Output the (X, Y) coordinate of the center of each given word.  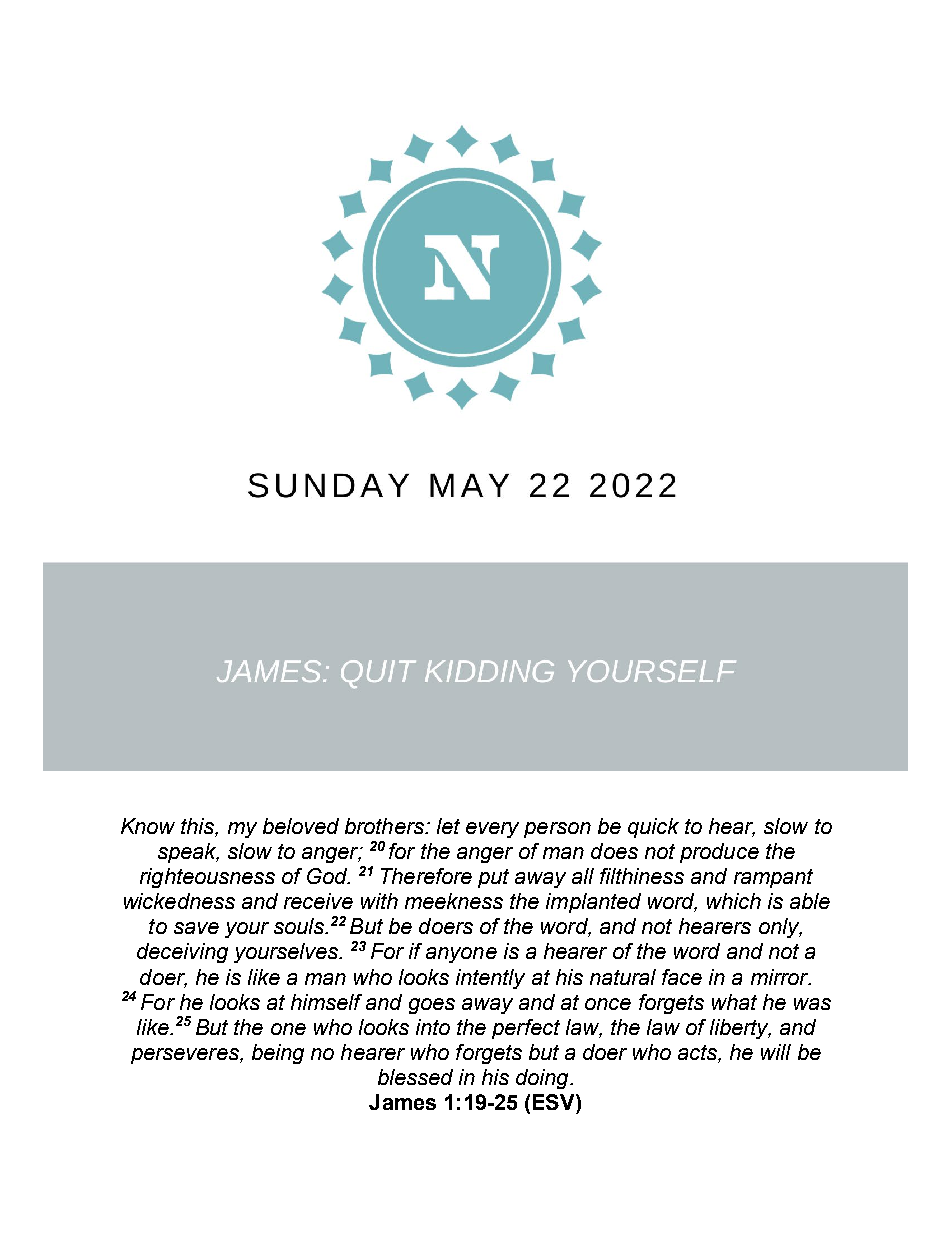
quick (653, 828)
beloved (301, 826)
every (492, 830)
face (682, 977)
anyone (461, 955)
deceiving (182, 953)
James (402, 1102)
